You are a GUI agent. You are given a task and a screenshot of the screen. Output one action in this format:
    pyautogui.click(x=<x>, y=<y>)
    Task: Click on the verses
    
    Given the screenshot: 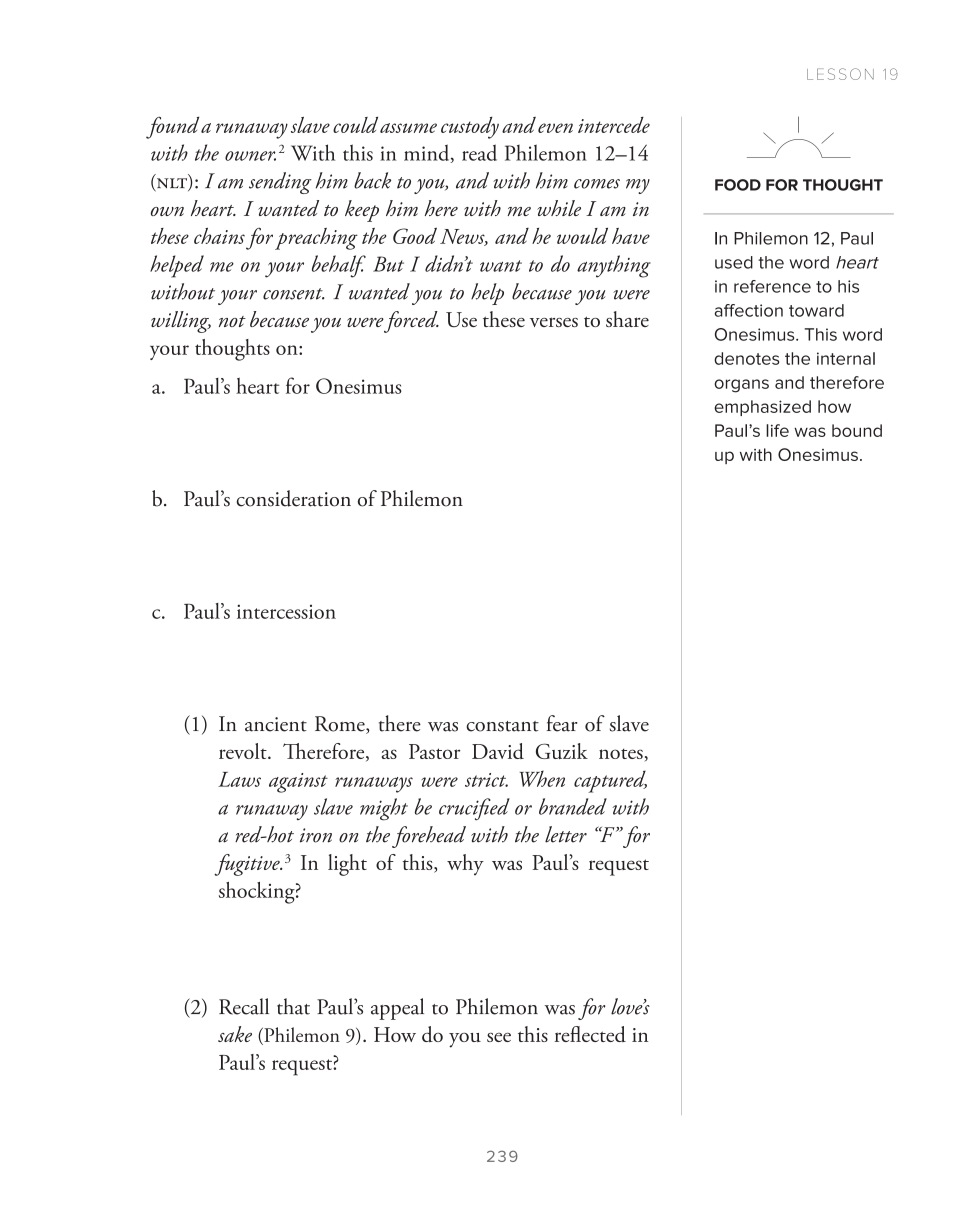 What is the action you would take?
    pyautogui.click(x=554, y=322)
